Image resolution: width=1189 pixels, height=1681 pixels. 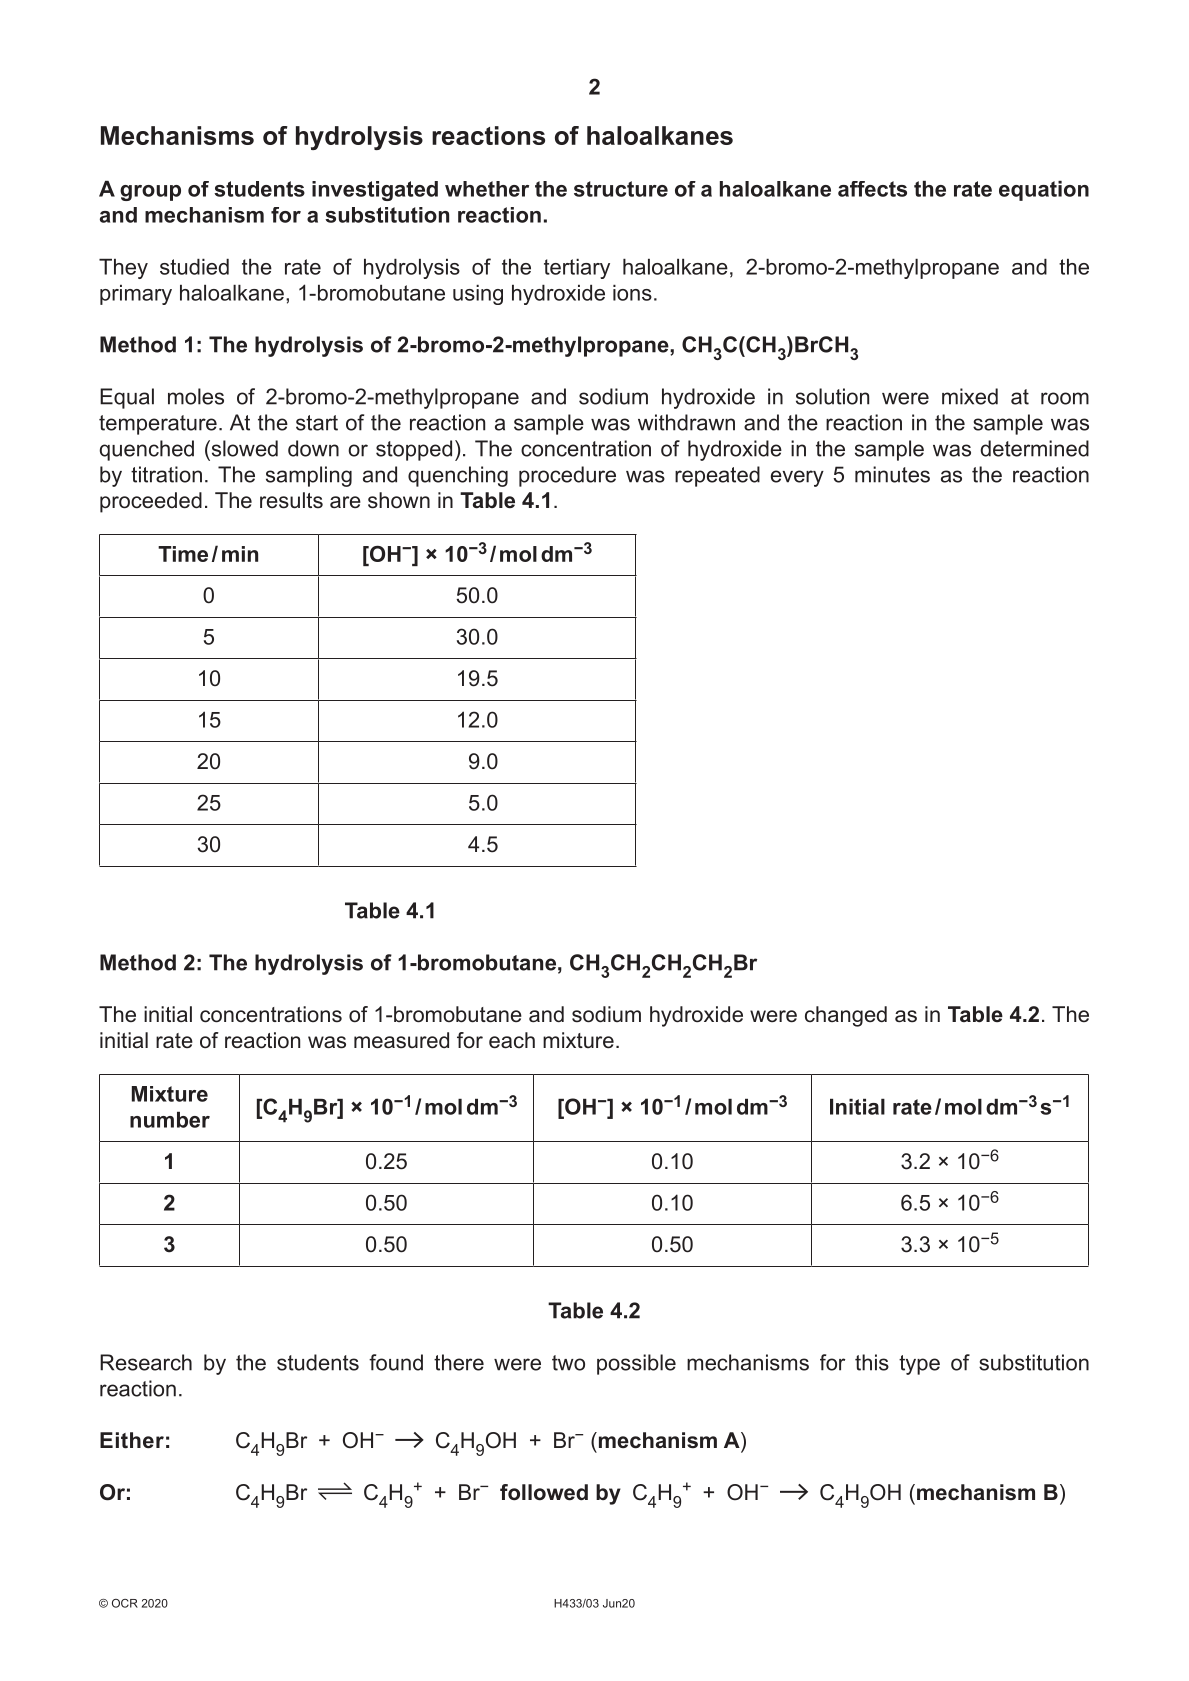 What do you see at coordinates (194, 266) in the image?
I see `studied` at bounding box center [194, 266].
